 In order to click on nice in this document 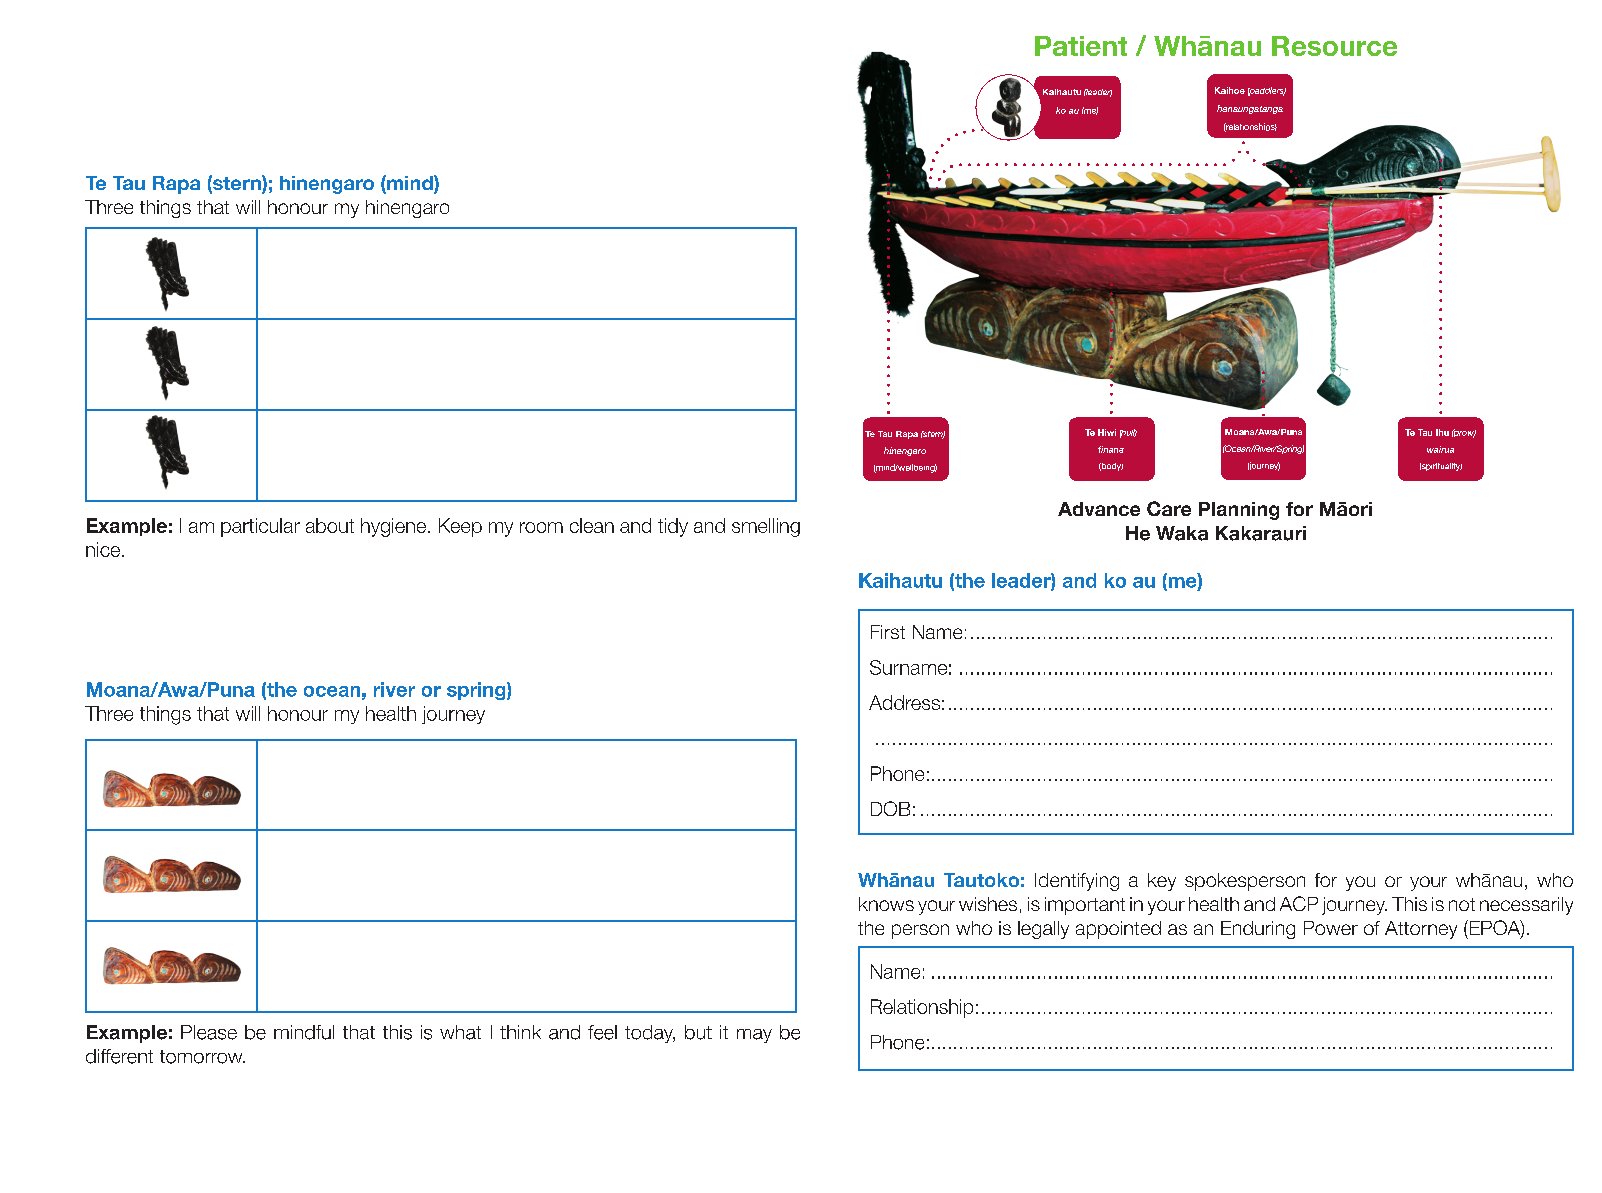, I will do `click(103, 549)`.
